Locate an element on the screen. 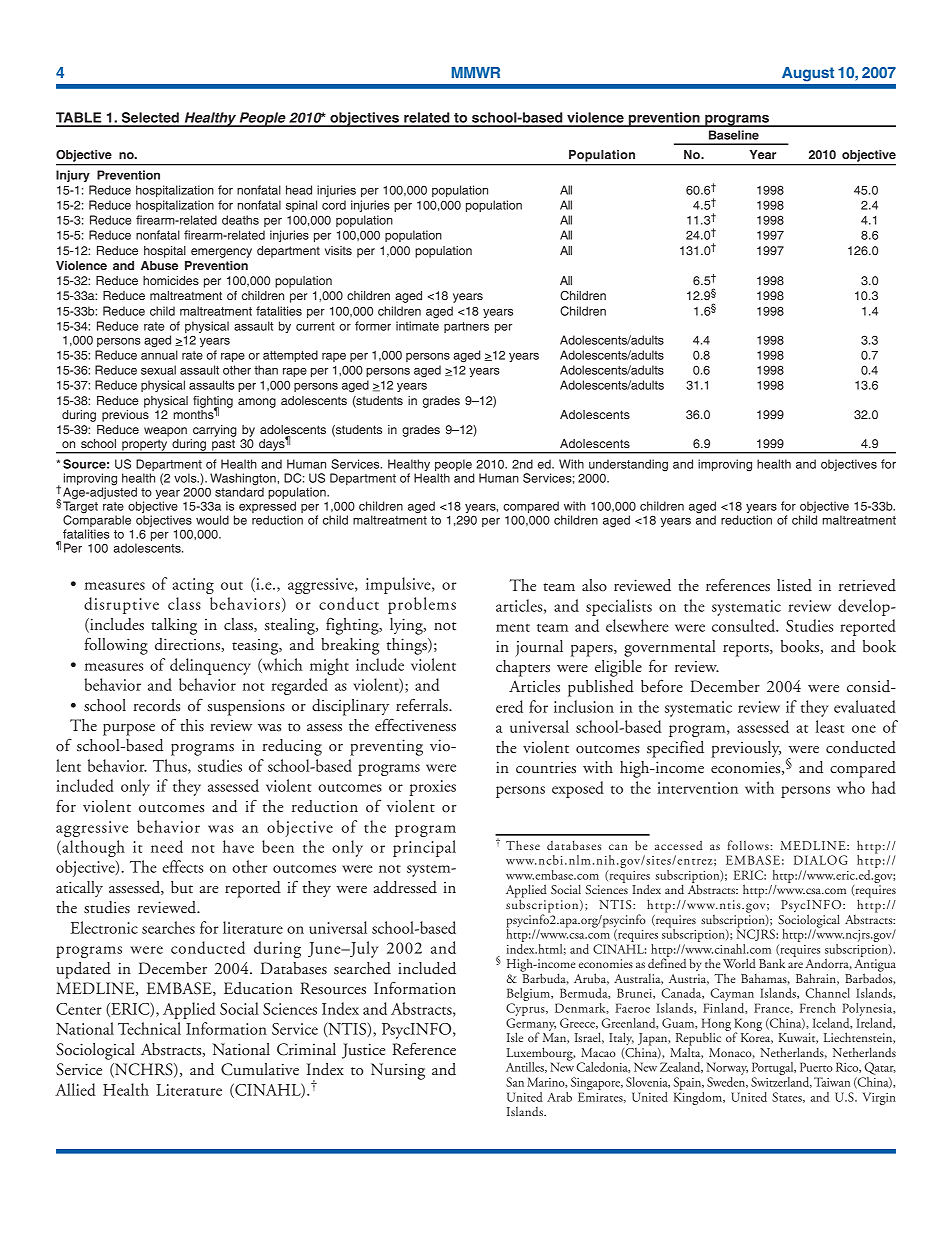 The image size is (952, 1233). reports is located at coordinates (747, 650).
